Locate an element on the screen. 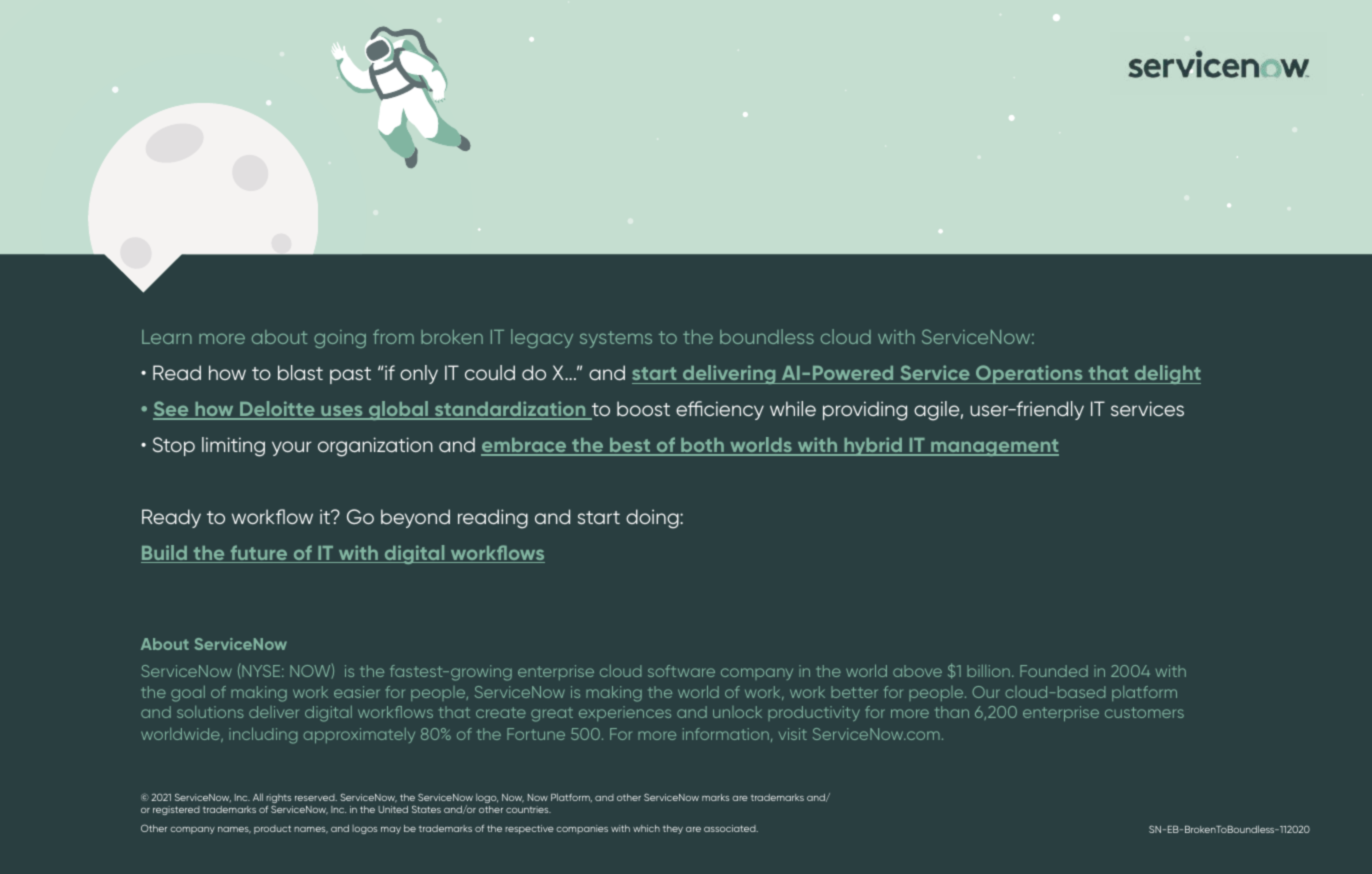  going is located at coordinates (340, 339).
